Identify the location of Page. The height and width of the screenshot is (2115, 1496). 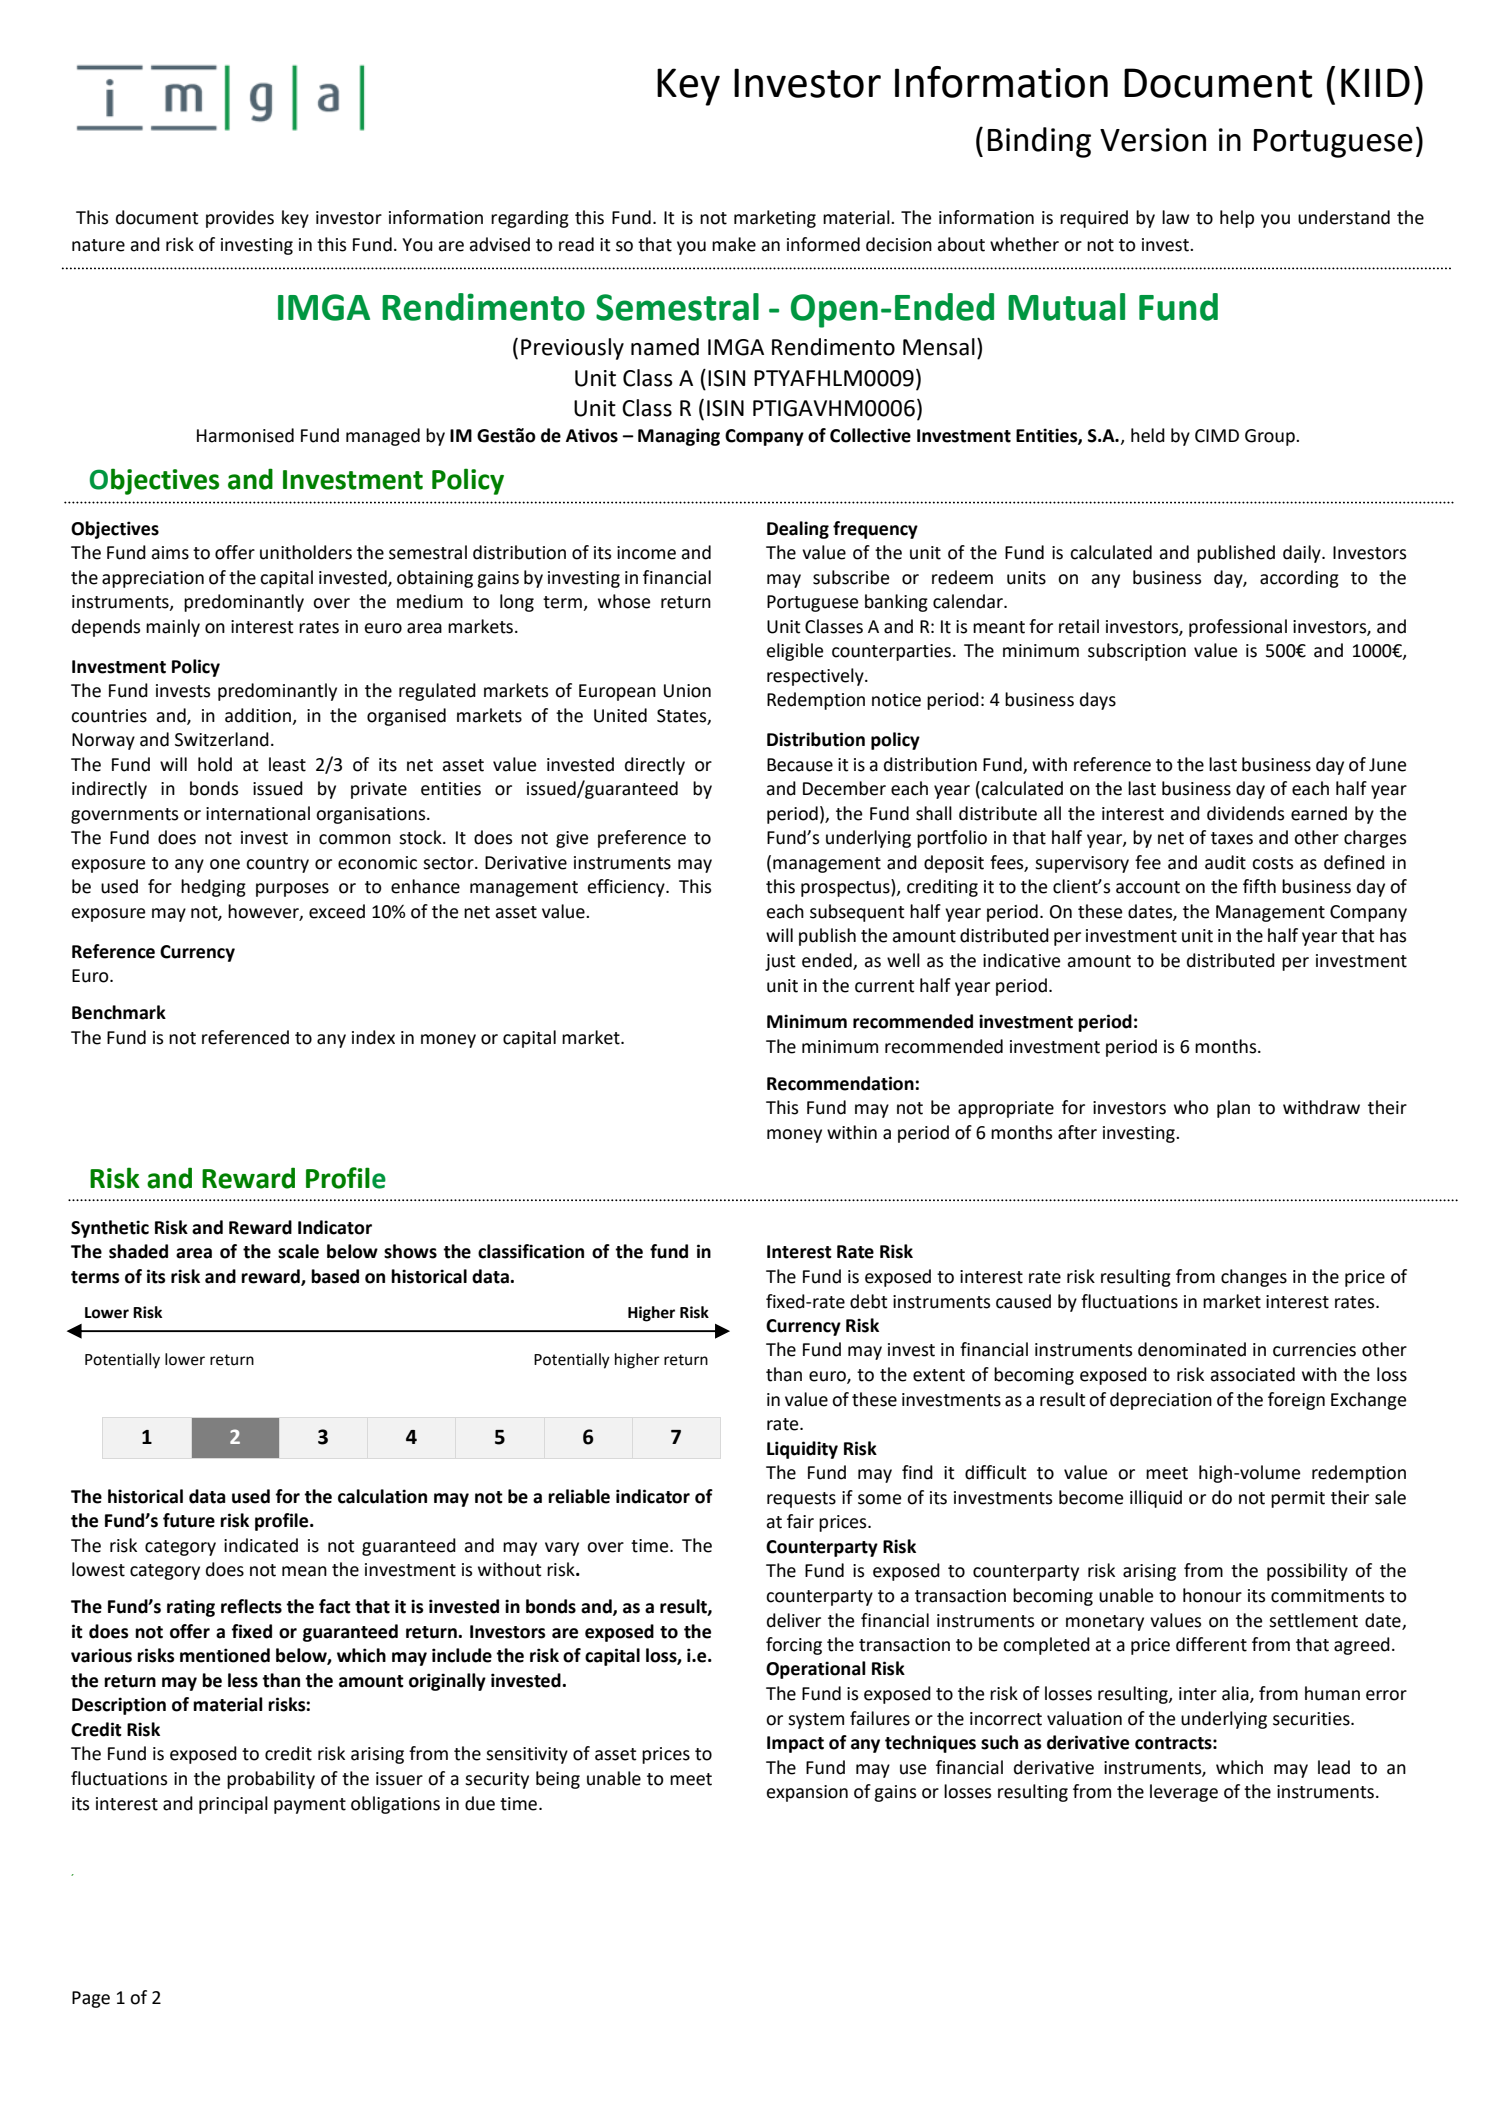
(91, 1999).
